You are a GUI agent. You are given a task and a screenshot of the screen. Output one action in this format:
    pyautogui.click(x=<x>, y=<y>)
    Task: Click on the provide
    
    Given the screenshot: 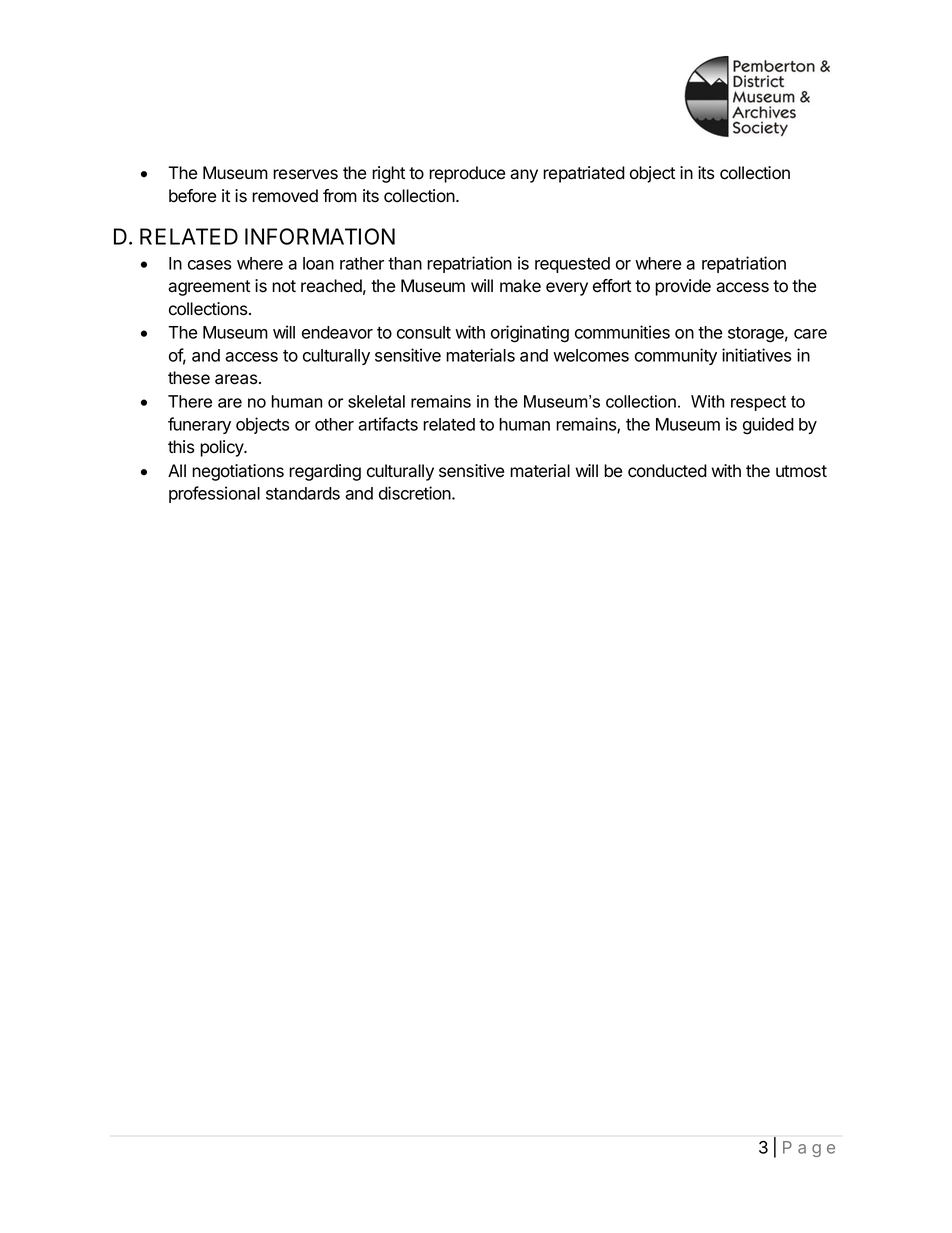 What is the action you would take?
    pyautogui.click(x=683, y=287)
